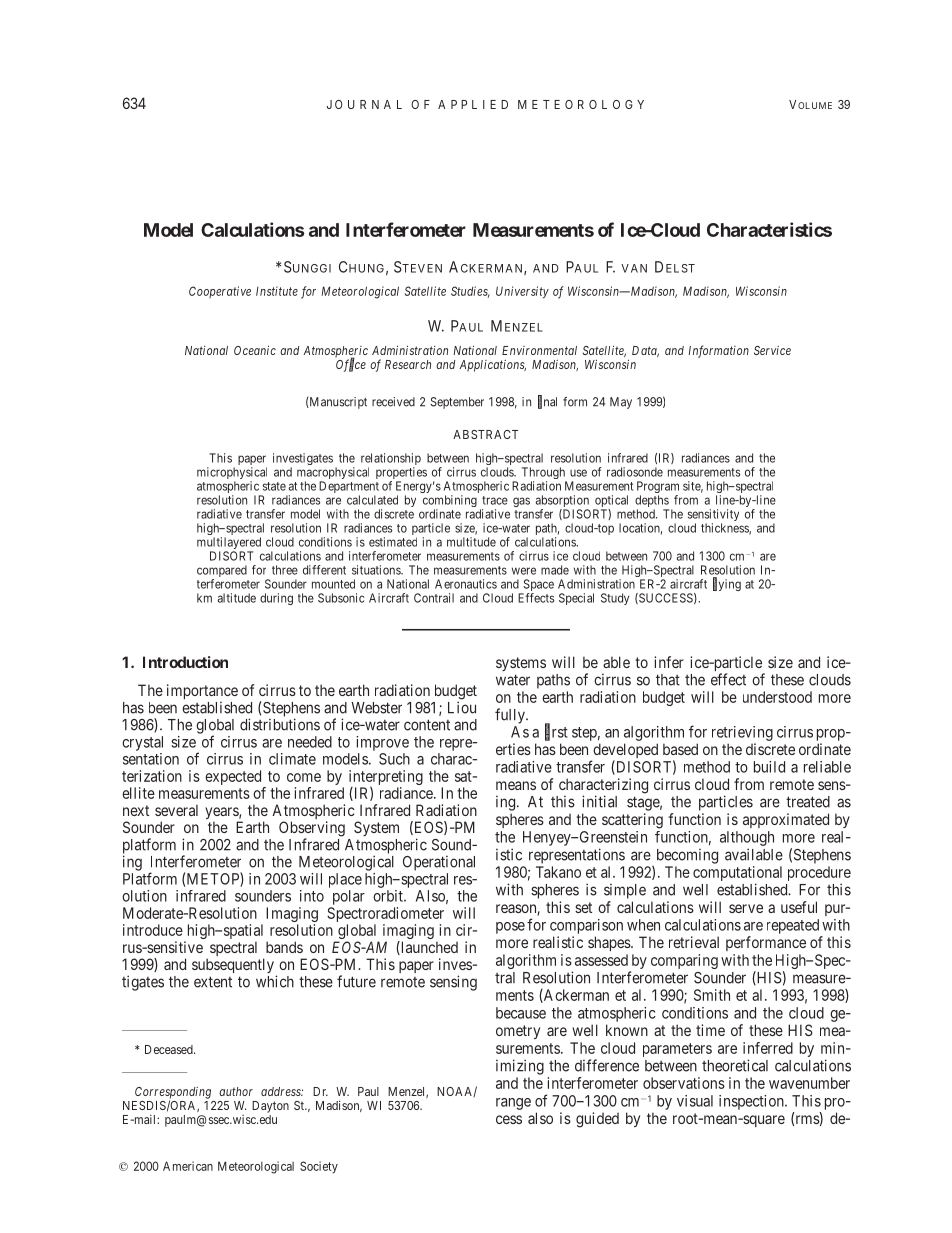 The width and height of the screenshot is (952, 1233). I want to click on multilayered, so click(229, 544).
